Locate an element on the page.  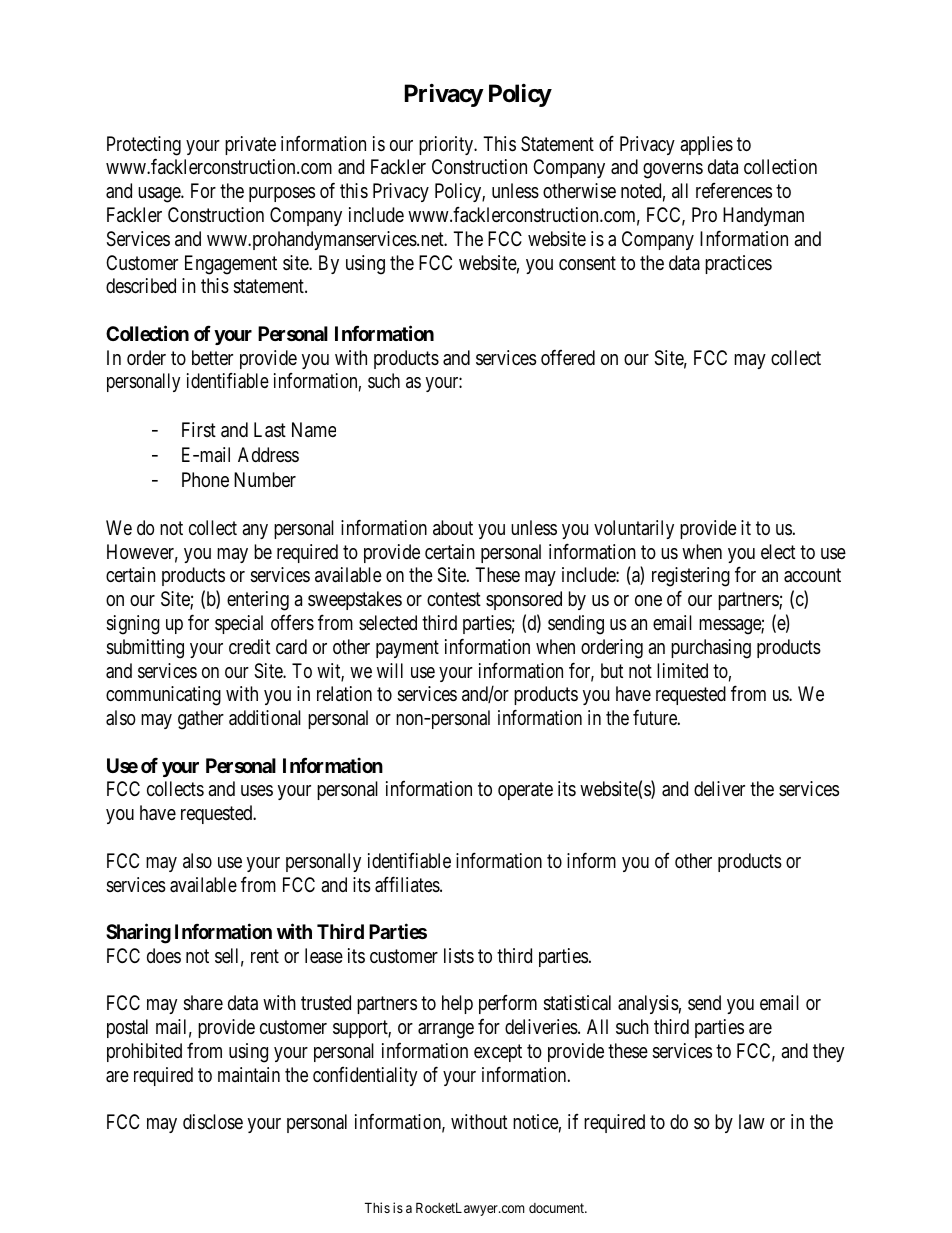
uses is located at coordinates (257, 791).
